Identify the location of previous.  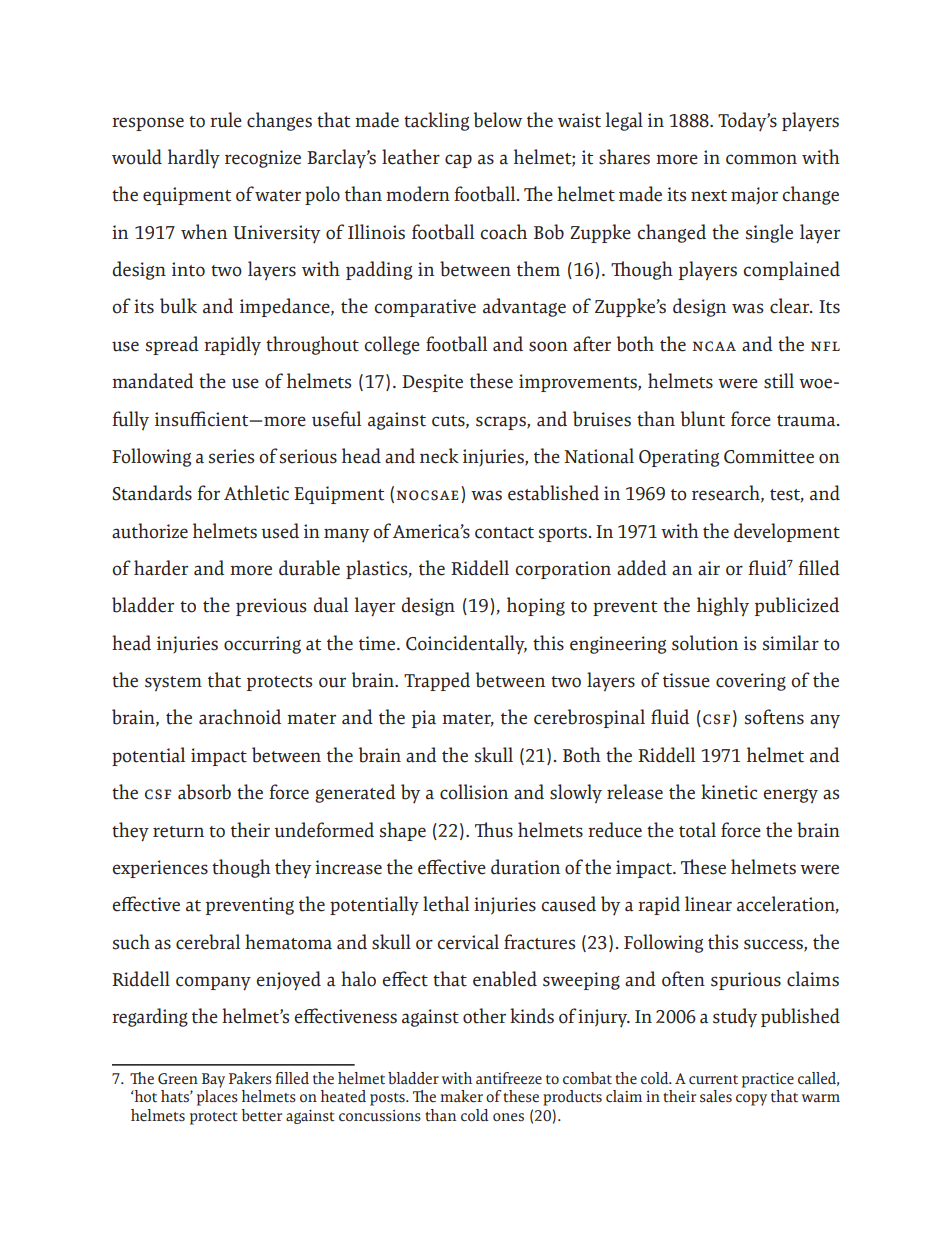
(271, 607).
